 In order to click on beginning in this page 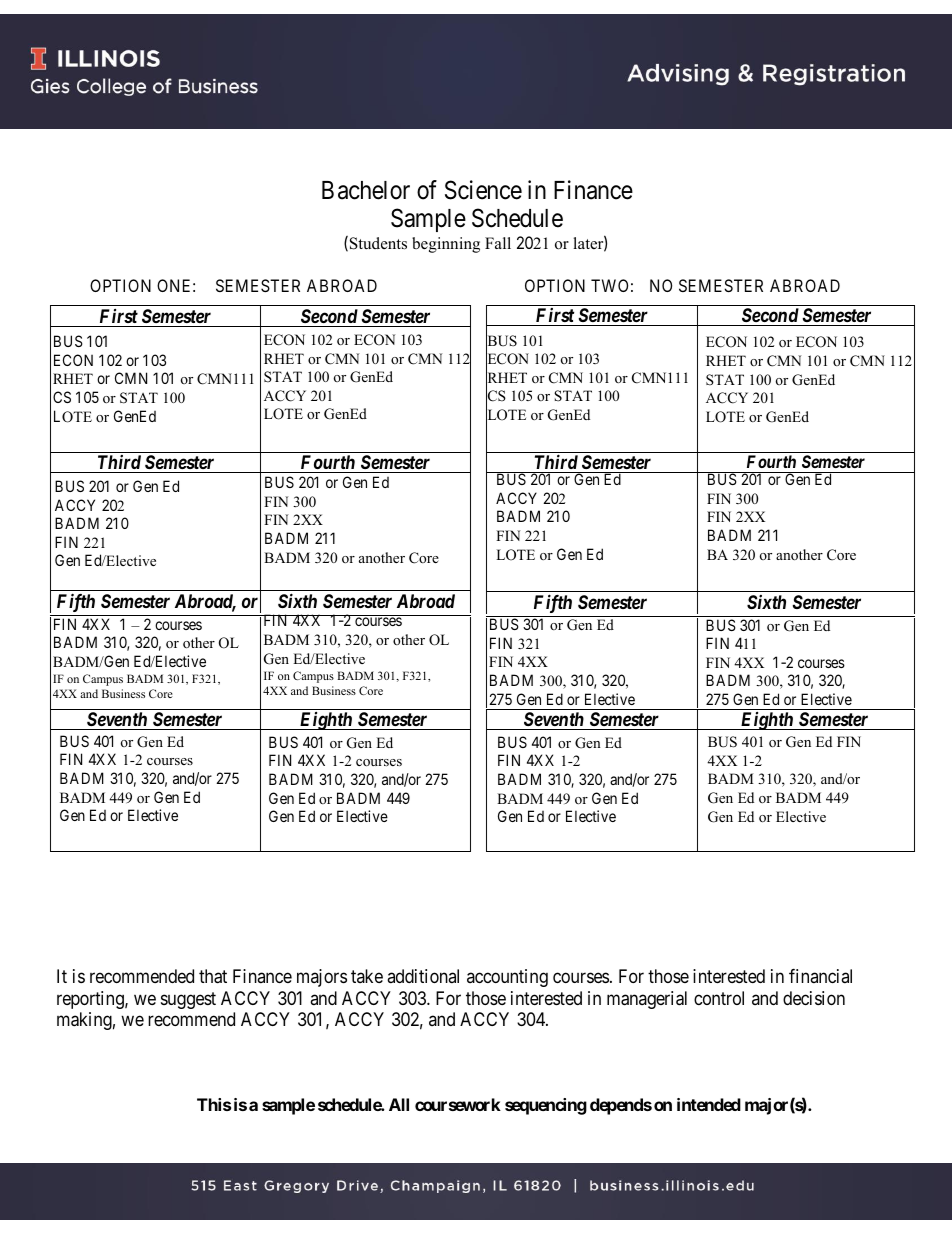, I will do `click(446, 245)`.
